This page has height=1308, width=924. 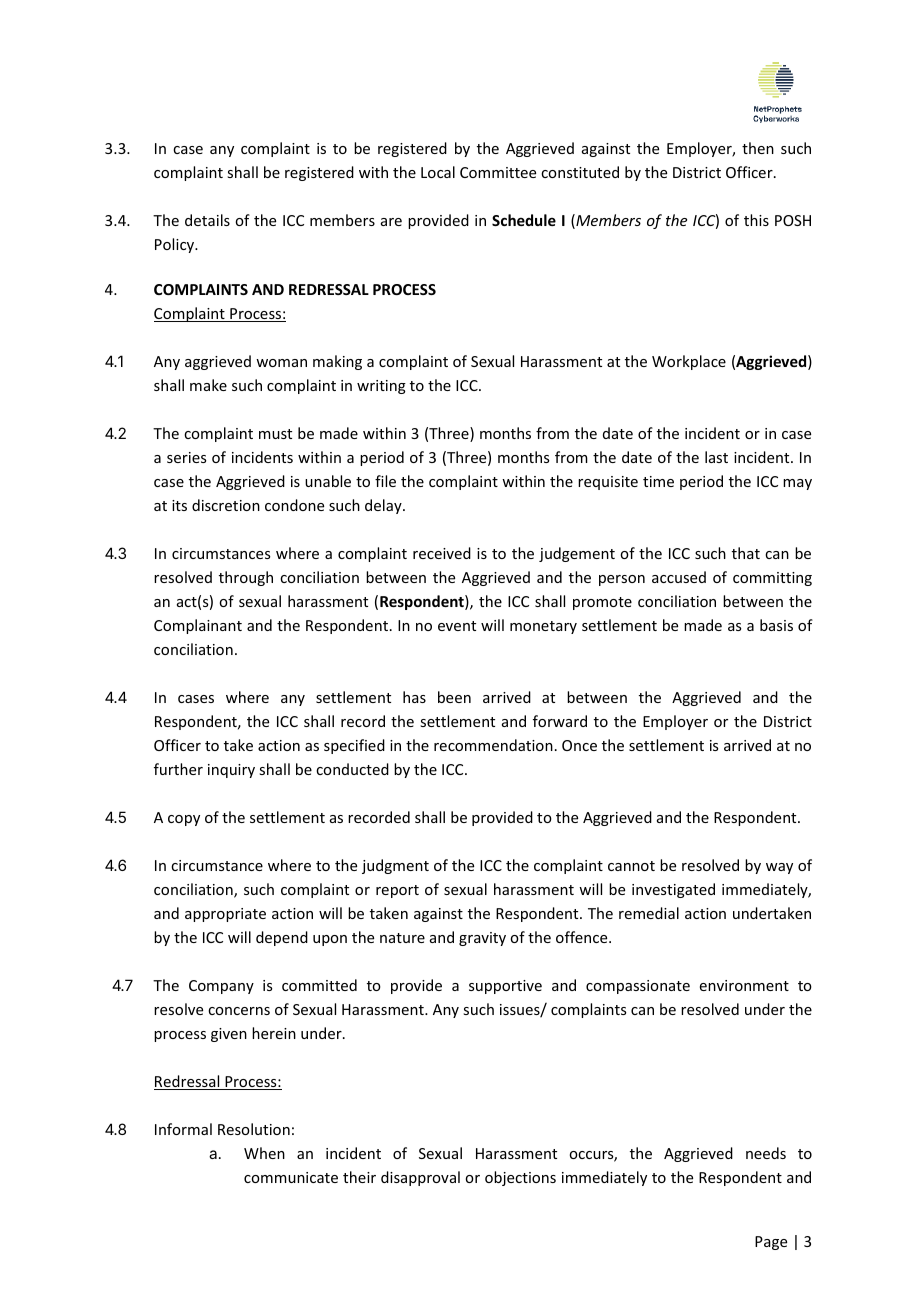 What do you see at coordinates (771, 1243) in the page?
I see `Page` at bounding box center [771, 1243].
